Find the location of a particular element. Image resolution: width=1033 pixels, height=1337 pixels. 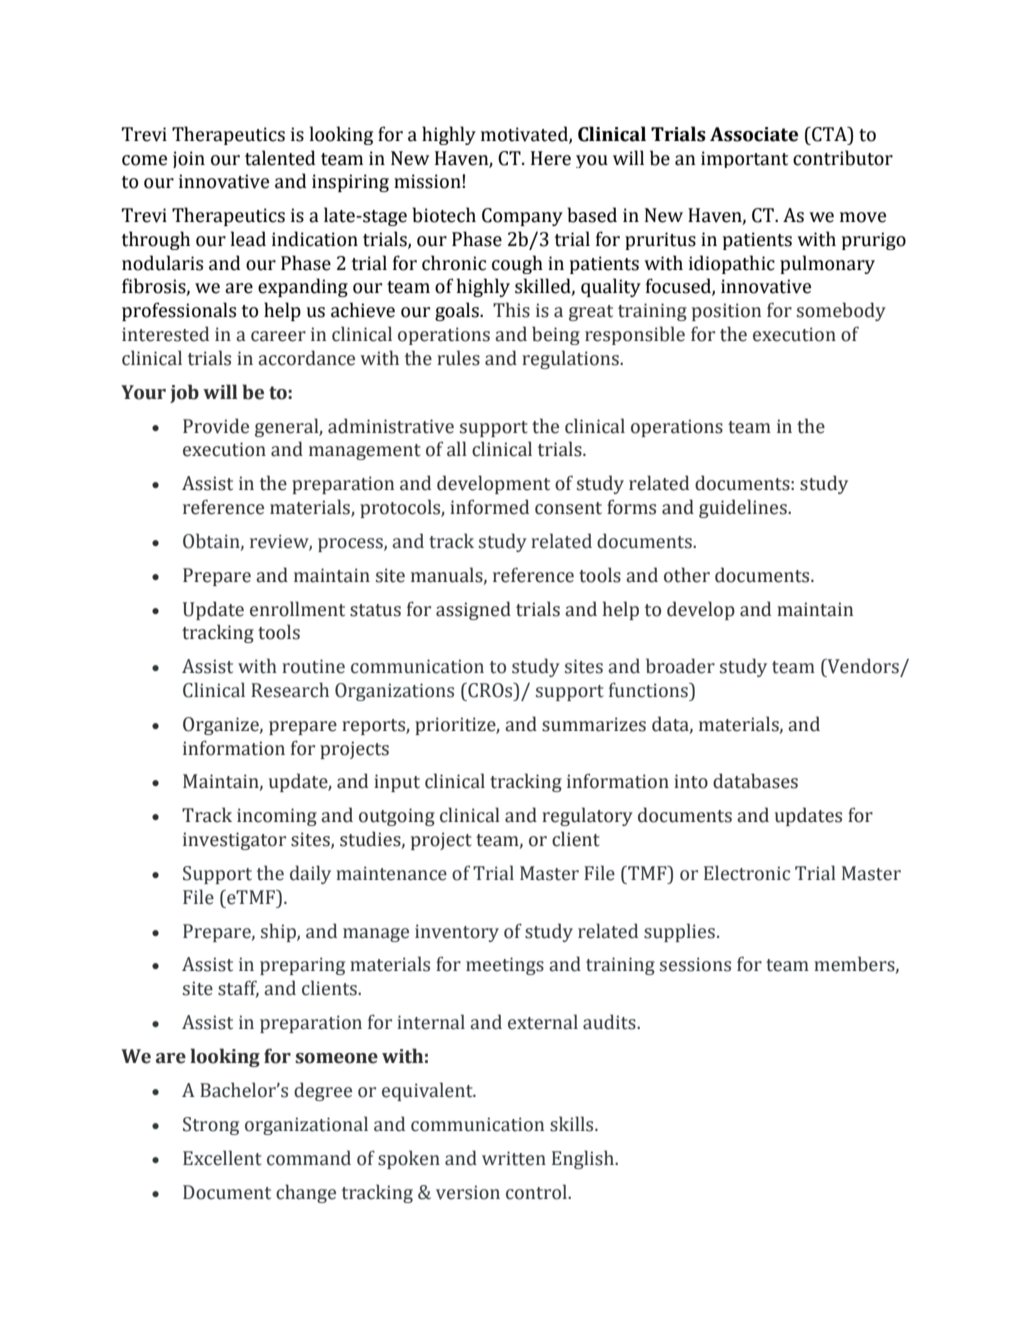

guidelines is located at coordinates (744, 508).
